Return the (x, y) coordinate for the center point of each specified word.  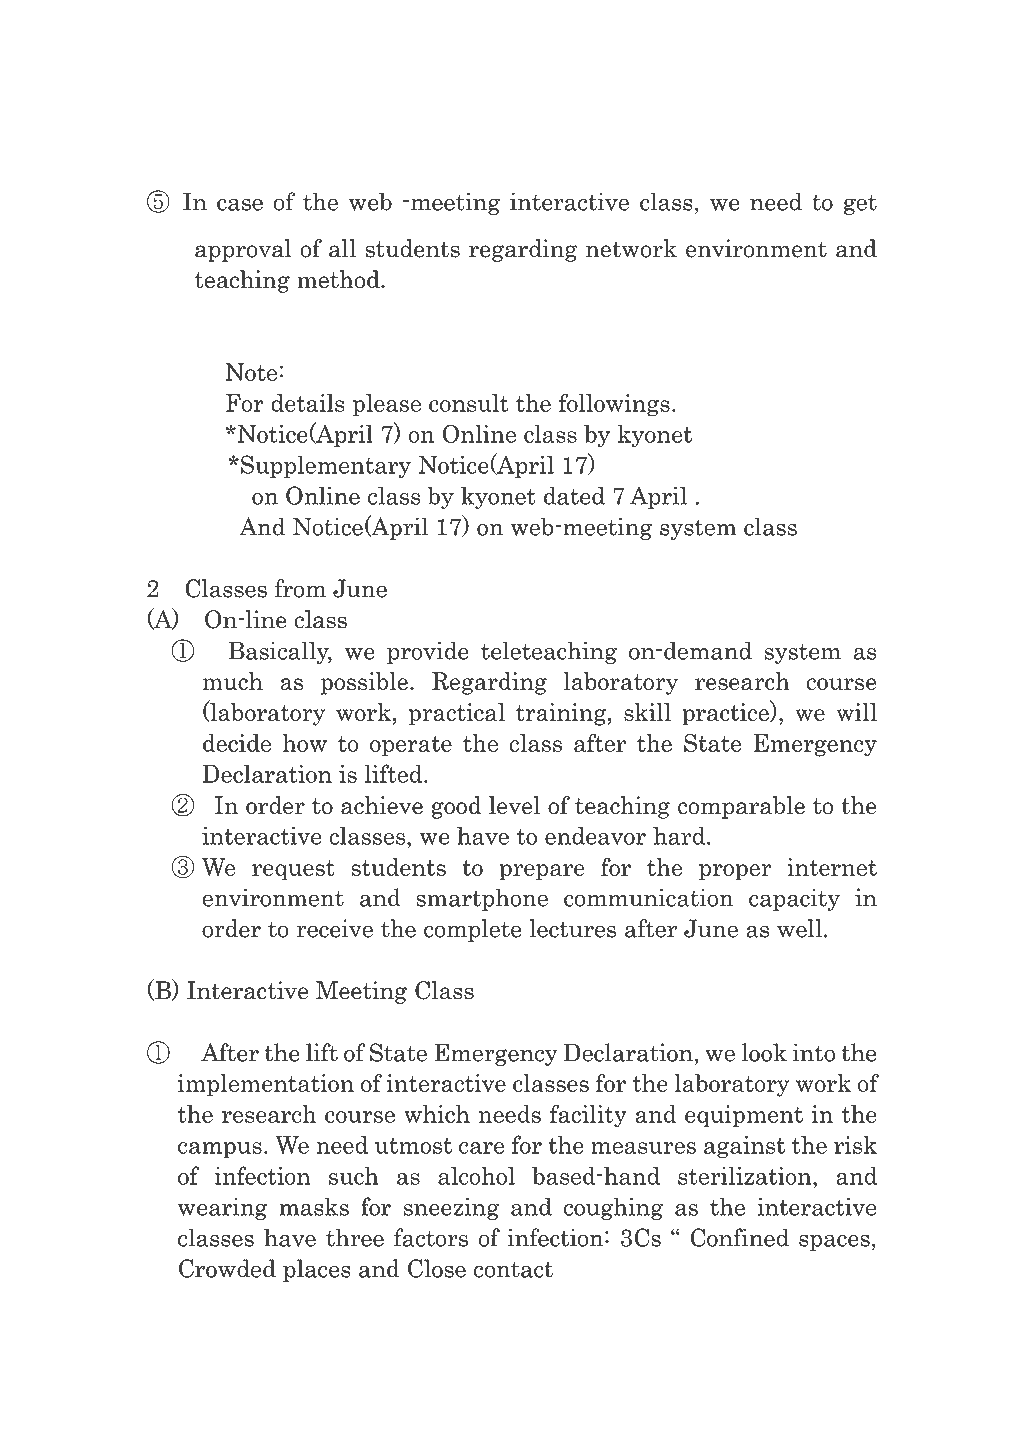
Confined (739, 1237)
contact (513, 1269)
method (339, 279)
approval (243, 250)
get (860, 204)
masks (314, 1206)
